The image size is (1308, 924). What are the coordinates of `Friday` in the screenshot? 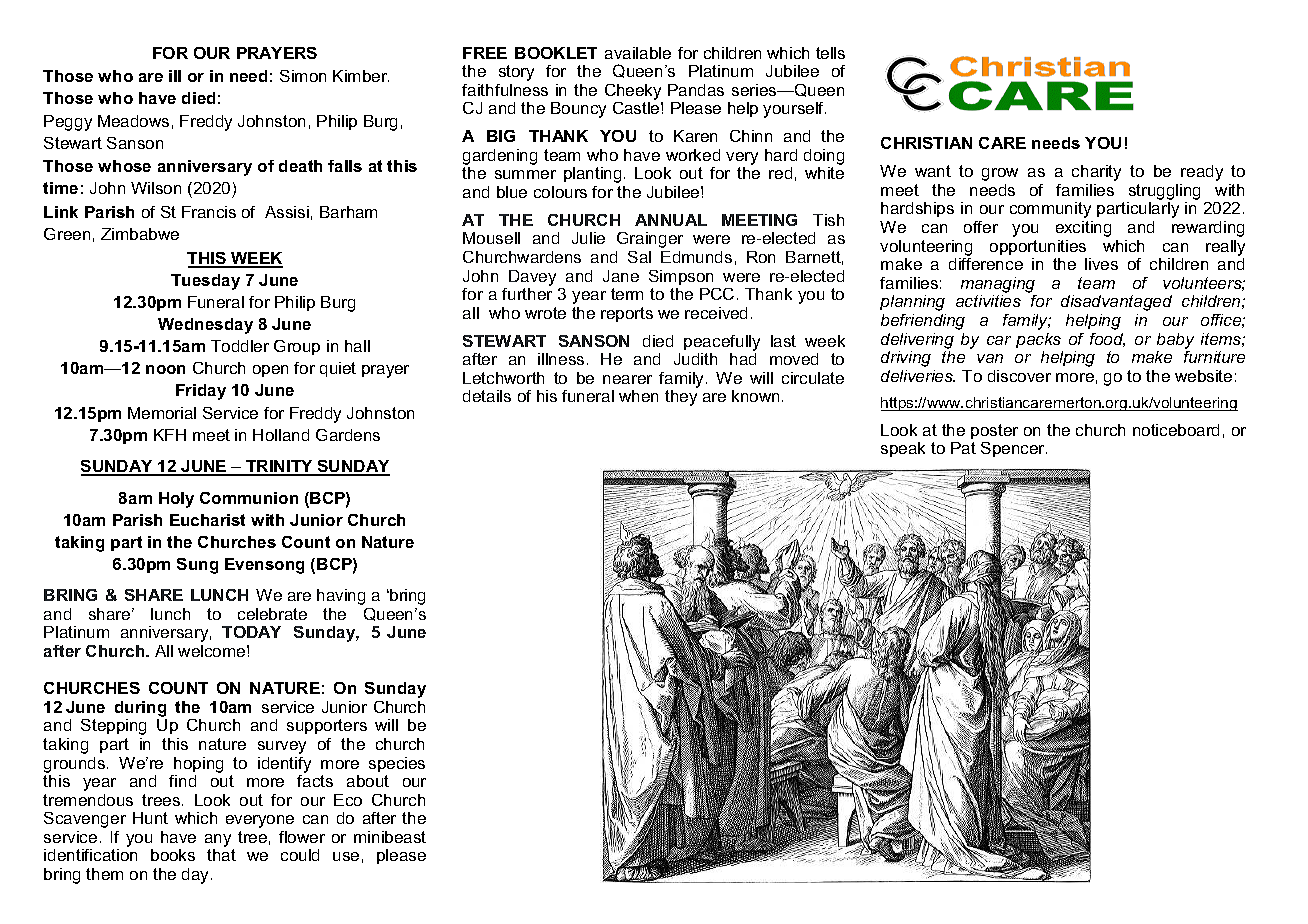 It's located at (201, 392).
